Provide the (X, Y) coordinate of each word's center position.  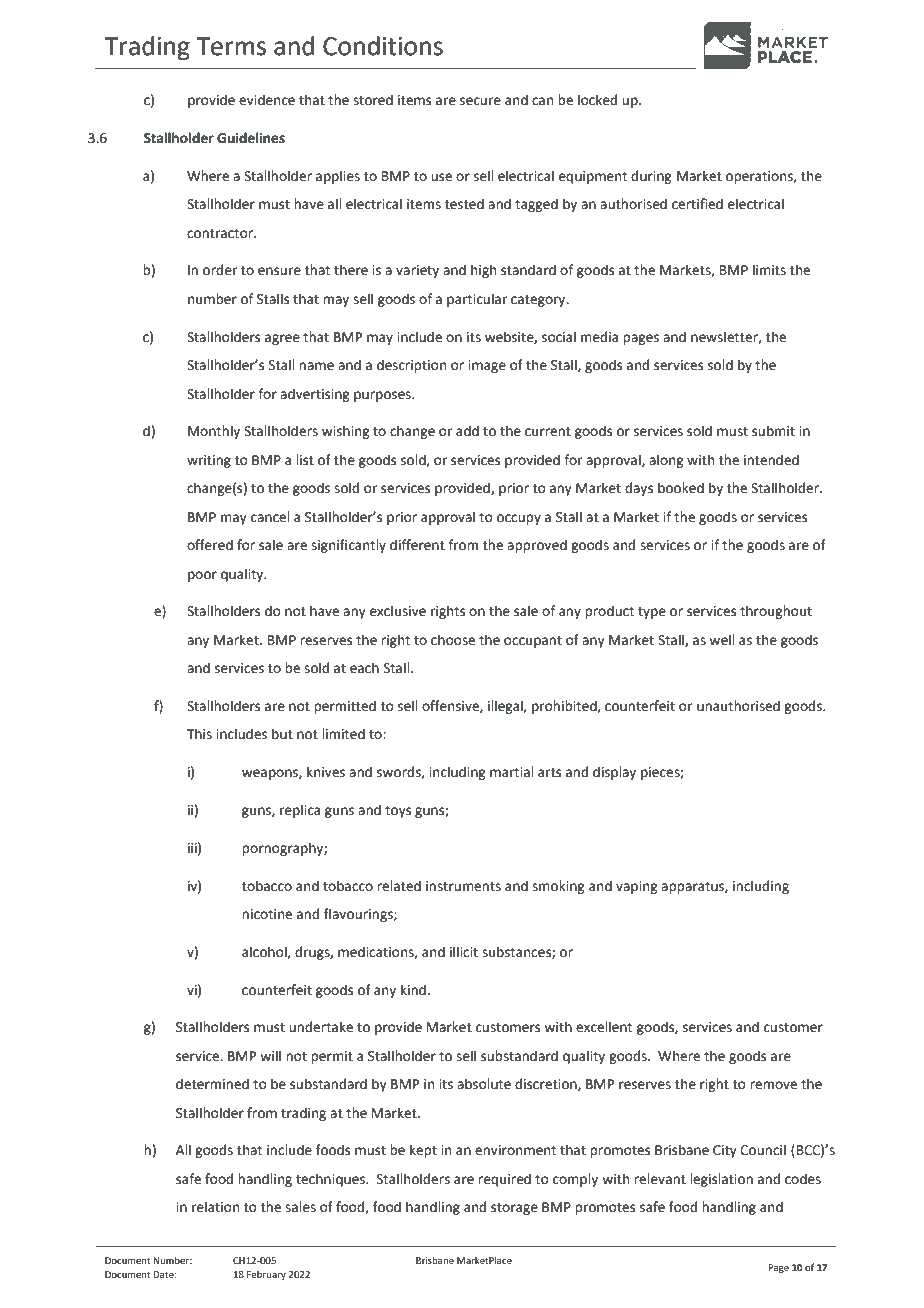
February (266, 1275)
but (282, 734)
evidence (267, 100)
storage (514, 1209)
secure (480, 101)
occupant (533, 642)
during (651, 177)
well (722, 640)
